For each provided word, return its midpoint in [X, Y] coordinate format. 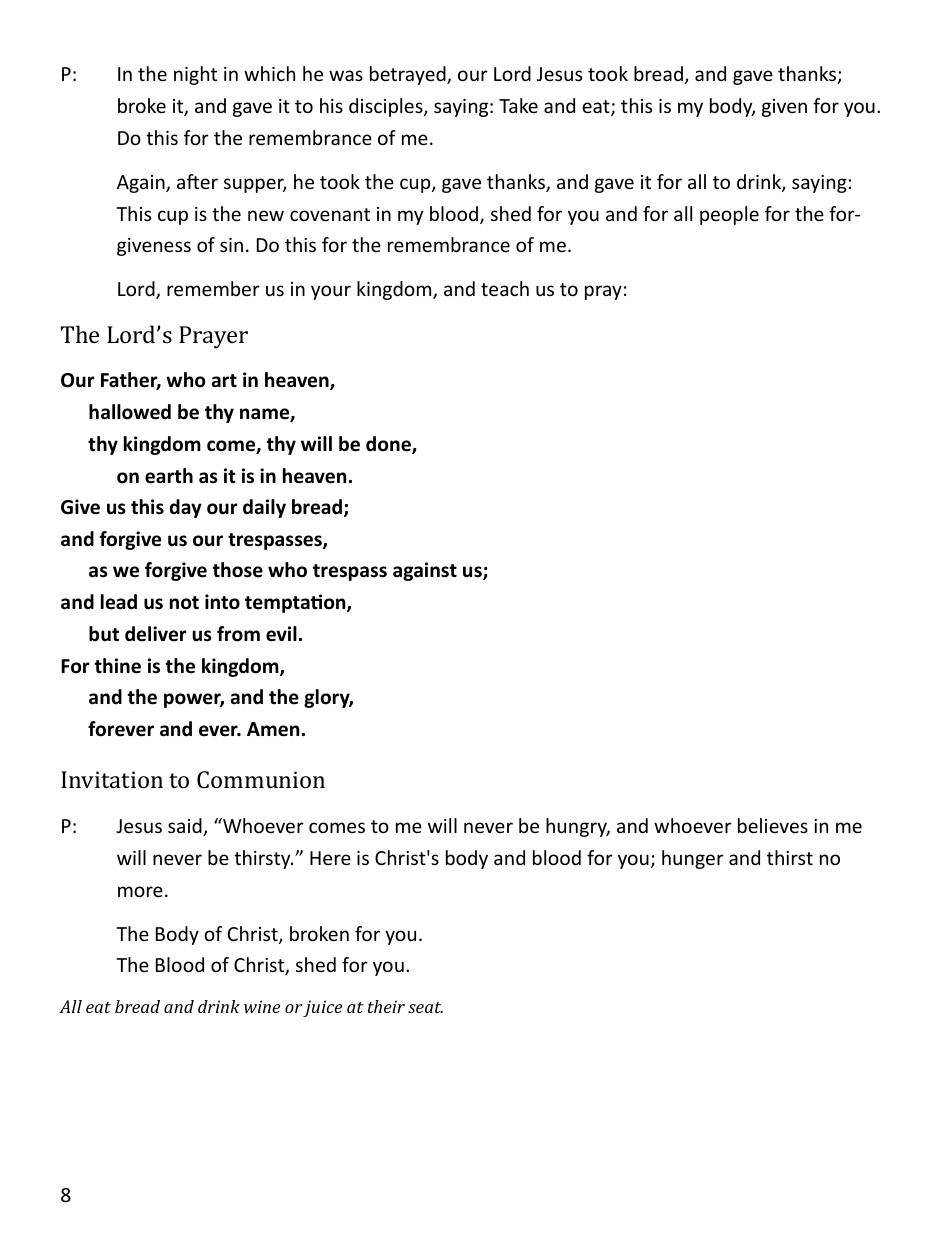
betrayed [409, 75]
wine [262, 1006]
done [389, 445]
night [195, 75]
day [186, 508]
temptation [296, 603]
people [729, 215]
